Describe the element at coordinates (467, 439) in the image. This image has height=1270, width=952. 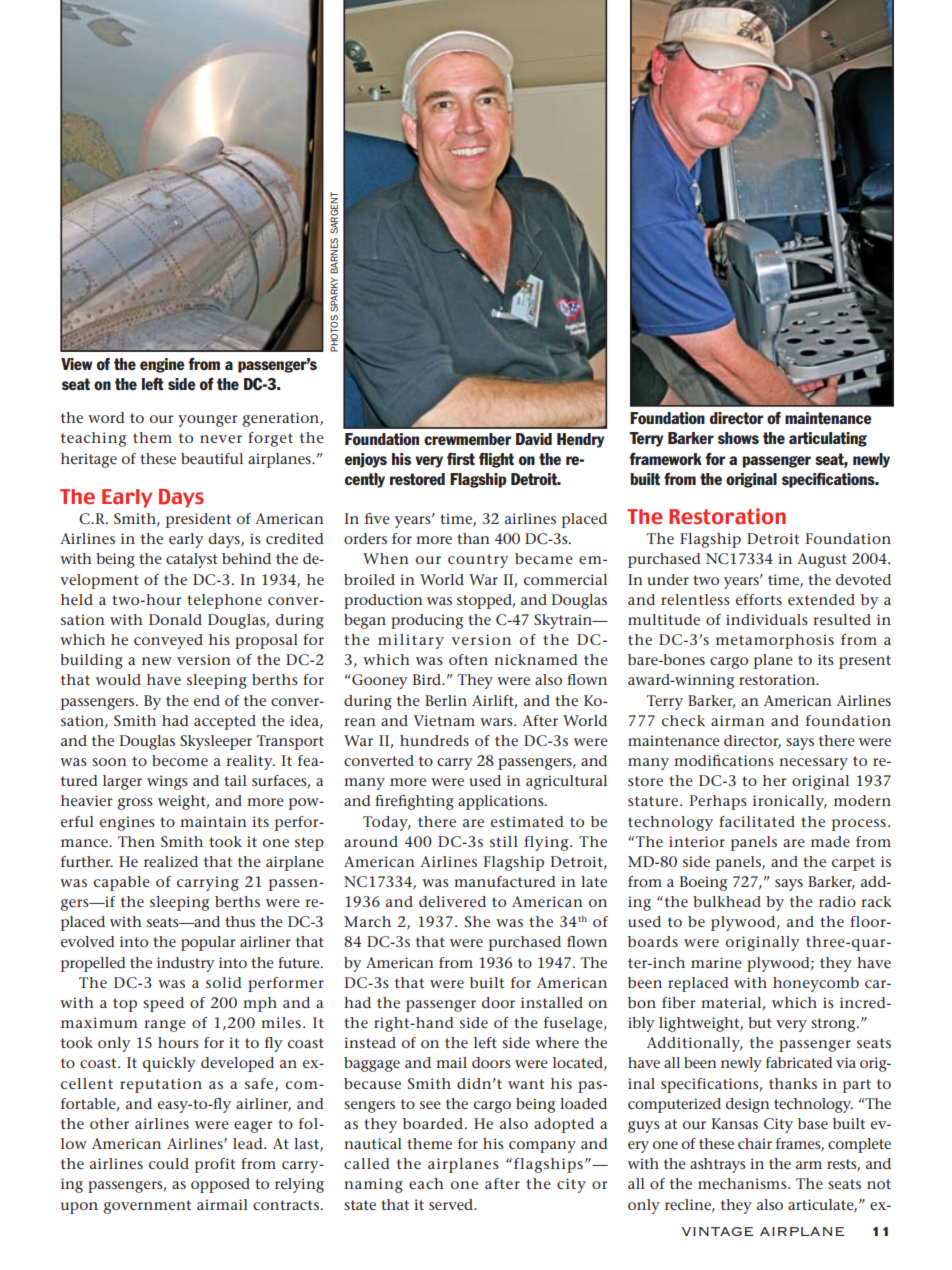
I see `crewmember` at that location.
